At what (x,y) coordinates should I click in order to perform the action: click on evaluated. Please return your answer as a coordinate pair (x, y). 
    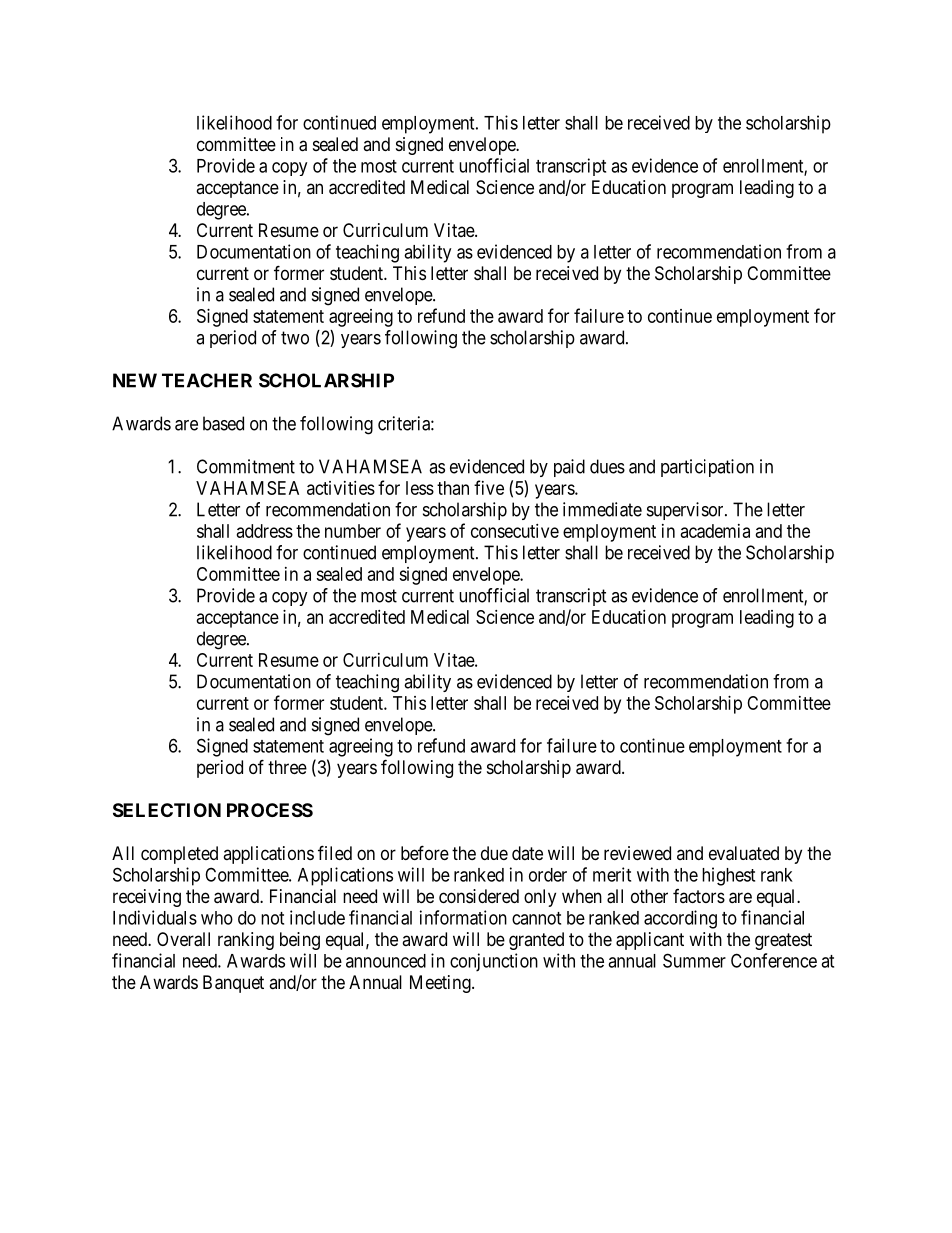
    Looking at the image, I should click on (744, 853).
